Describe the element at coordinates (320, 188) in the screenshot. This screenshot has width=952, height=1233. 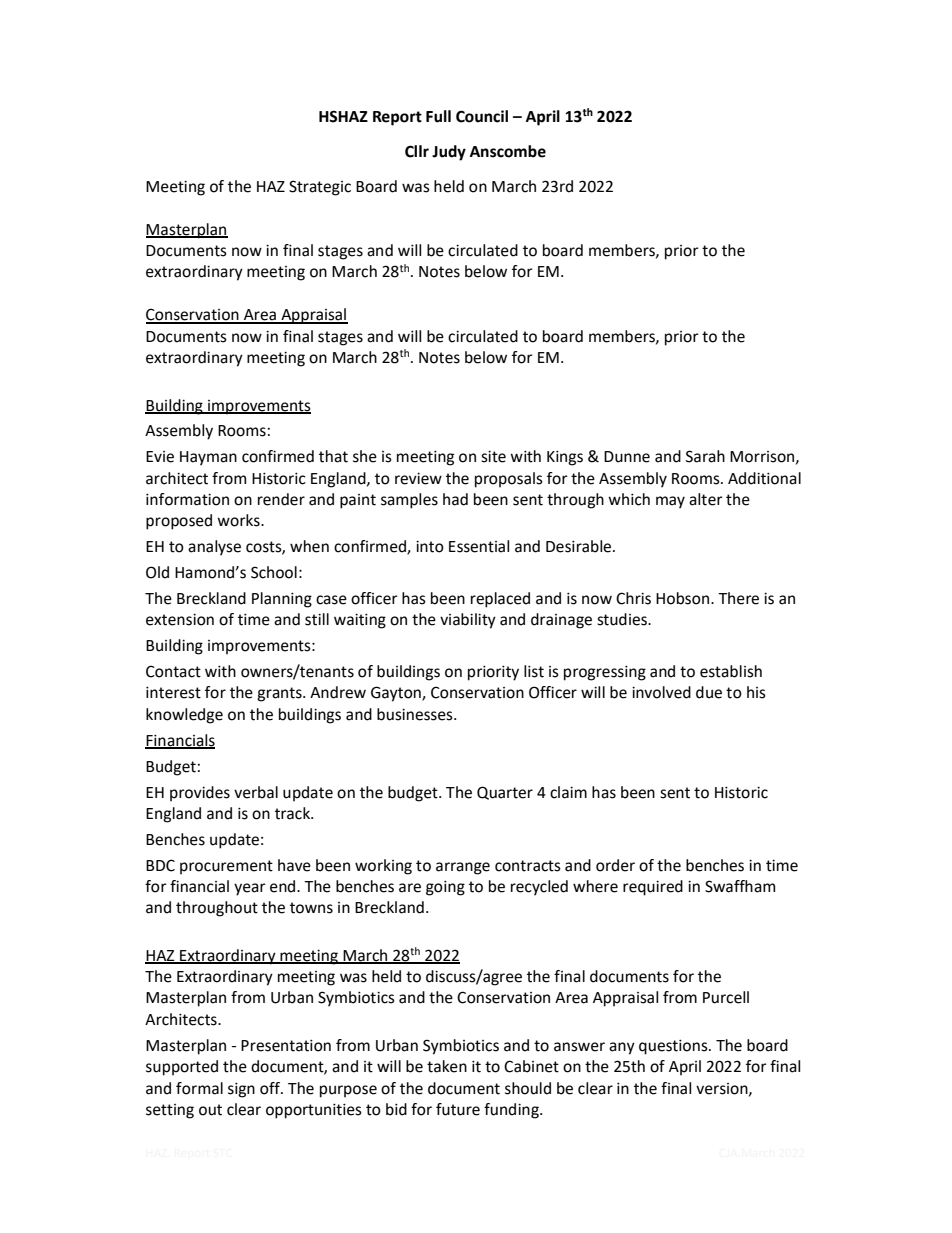
I see `Strategic` at that location.
